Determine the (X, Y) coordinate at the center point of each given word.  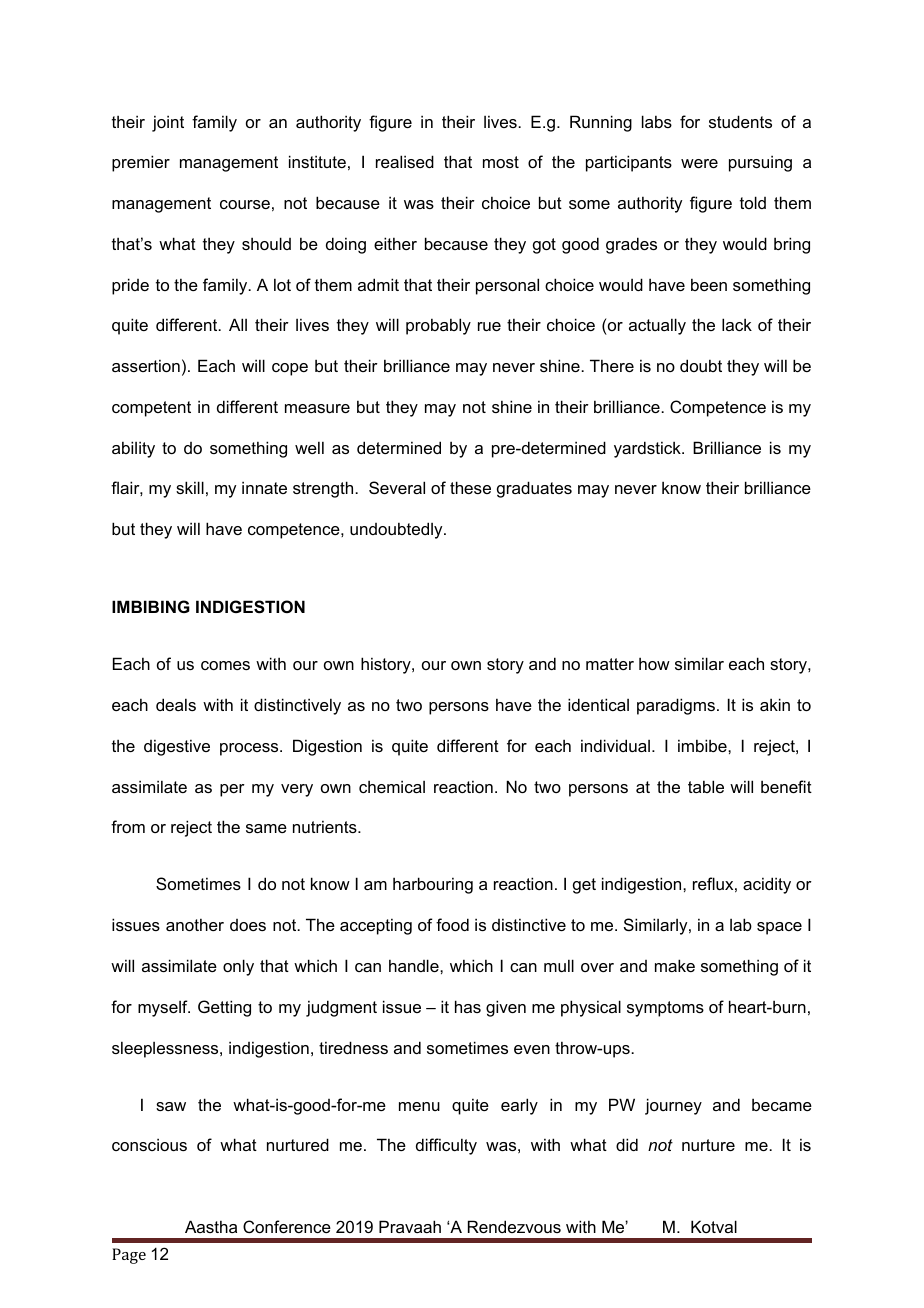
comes (225, 665)
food (452, 924)
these (470, 487)
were (699, 163)
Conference (287, 1226)
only (238, 967)
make (675, 965)
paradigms (676, 706)
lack (737, 324)
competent (151, 409)
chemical (392, 786)
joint (168, 123)
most (501, 162)
